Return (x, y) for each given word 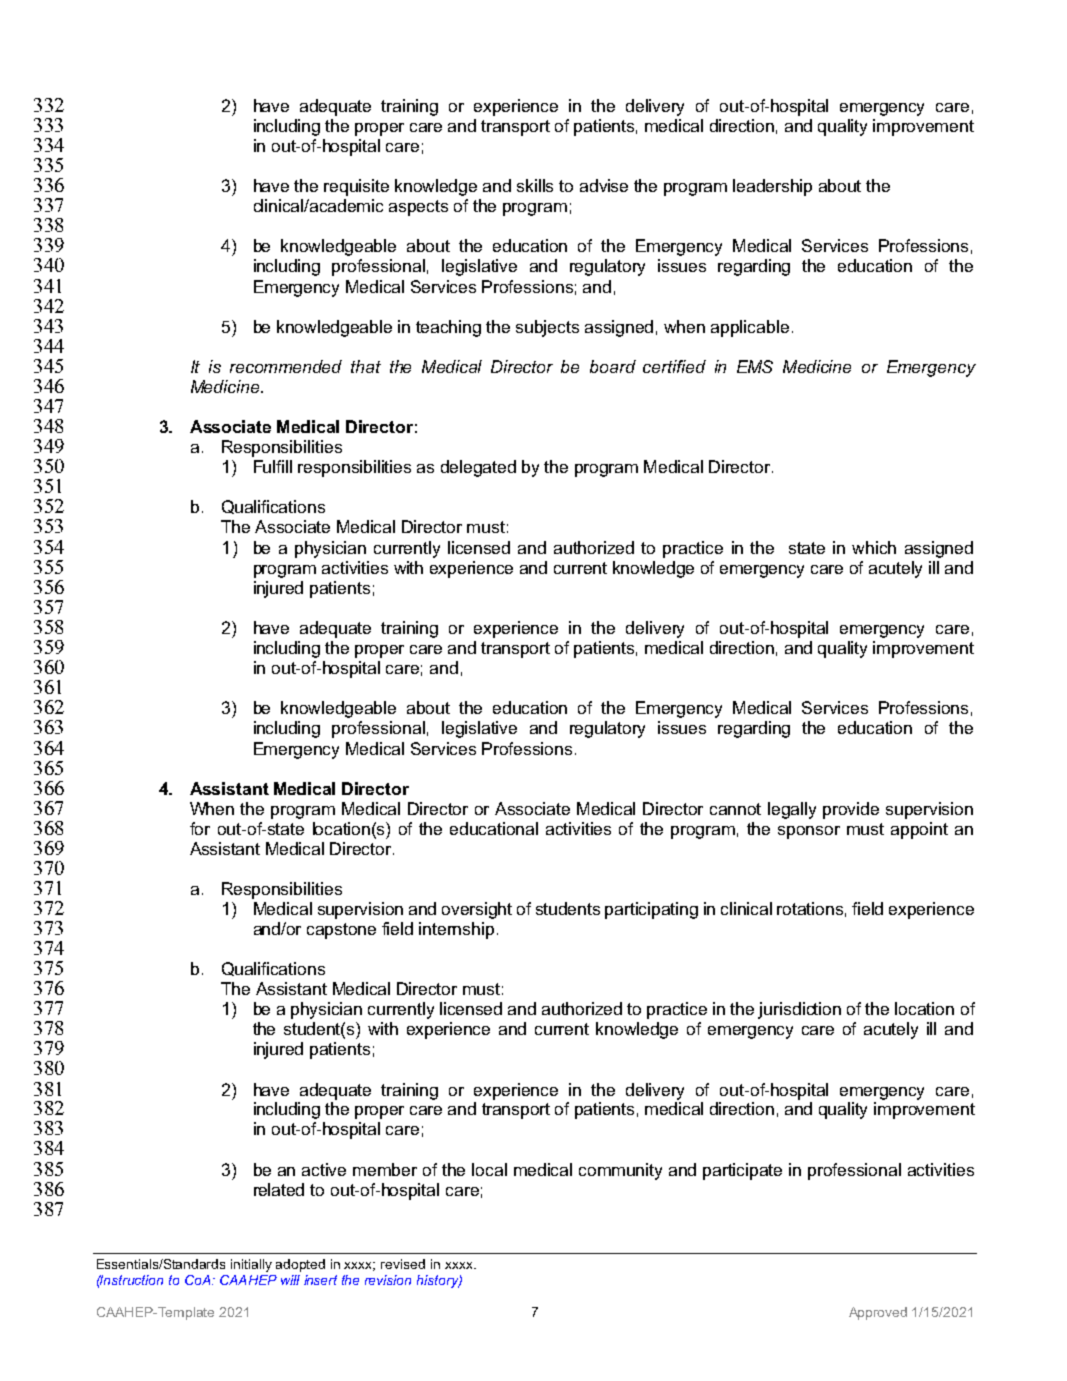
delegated (478, 468)
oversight (477, 910)
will (290, 1280)
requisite (356, 187)
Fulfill (273, 466)
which (874, 547)
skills (535, 185)
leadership (772, 187)
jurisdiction (799, 1010)
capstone (341, 931)
